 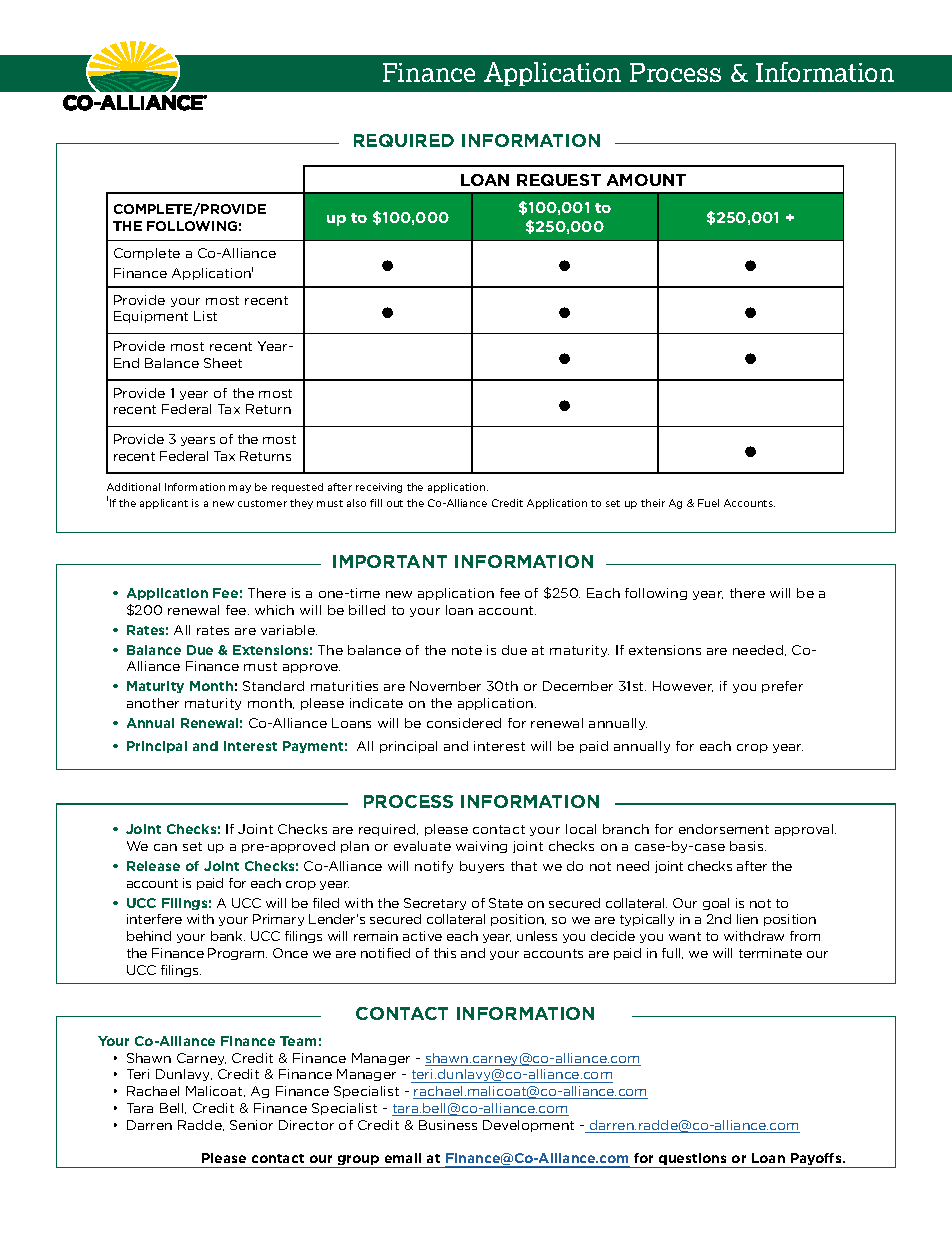 I want to click on buyers, so click(x=482, y=867).
